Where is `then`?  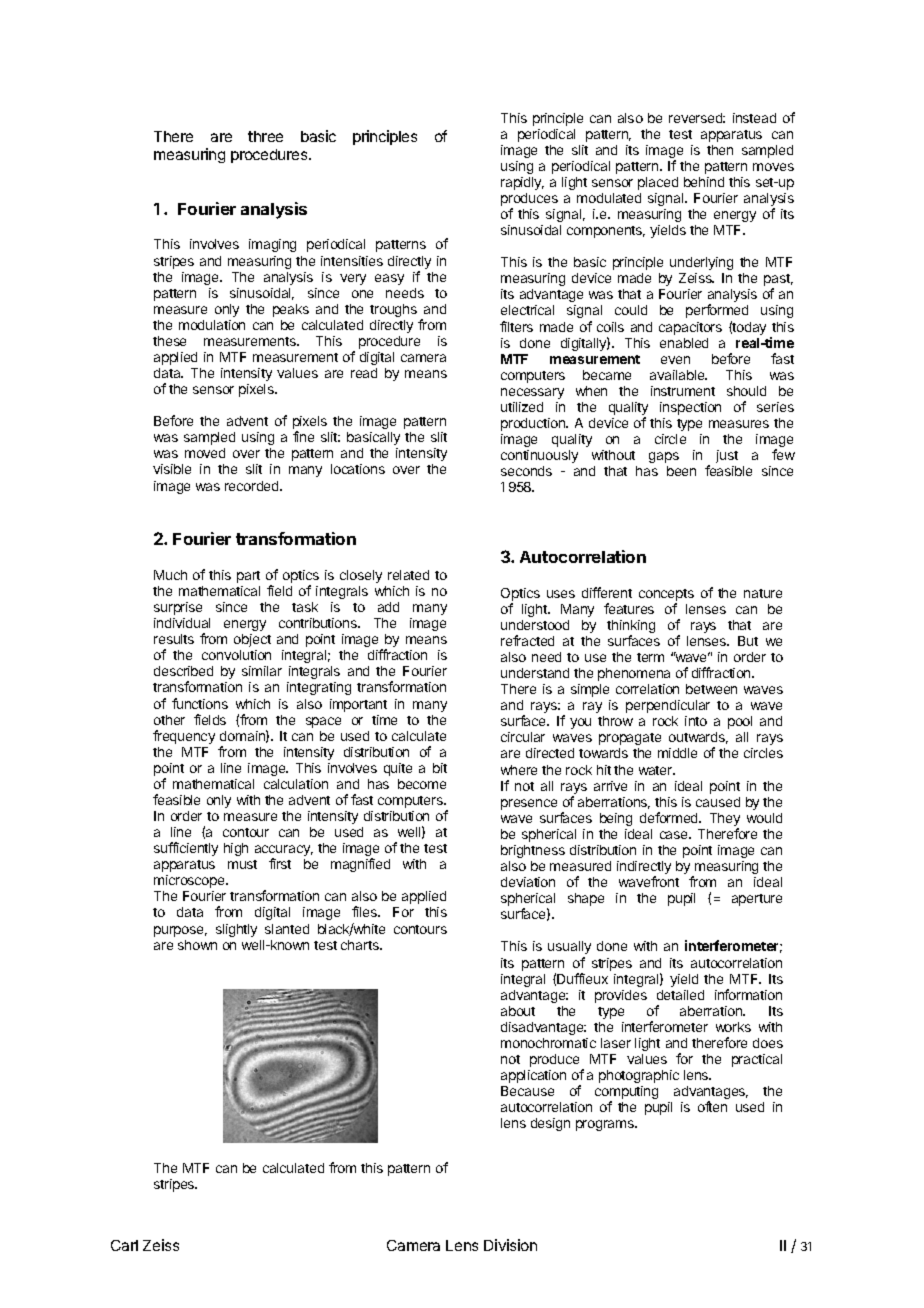
then is located at coordinates (720, 150).
